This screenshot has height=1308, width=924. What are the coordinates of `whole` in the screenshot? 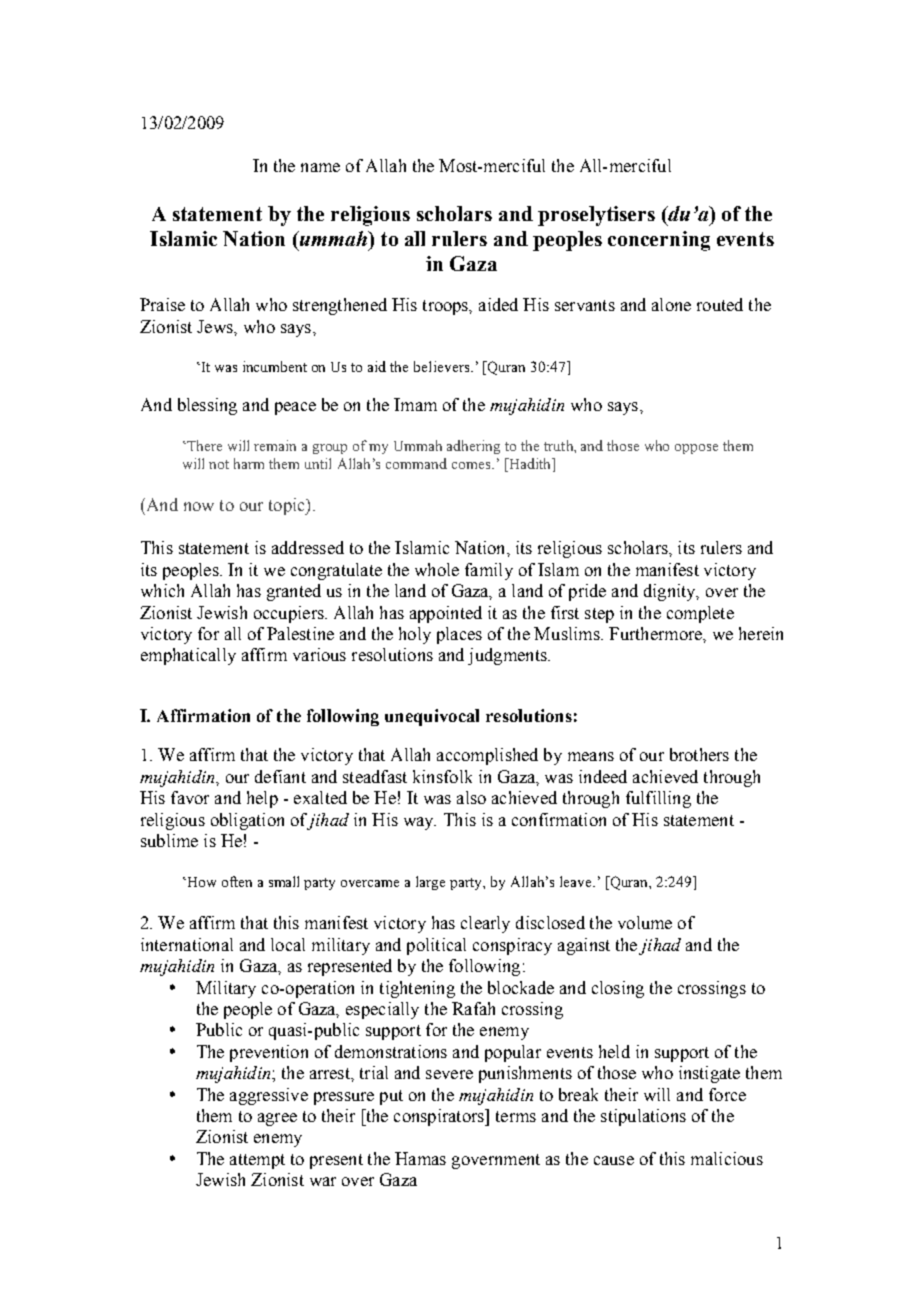 It's located at (437, 569).
